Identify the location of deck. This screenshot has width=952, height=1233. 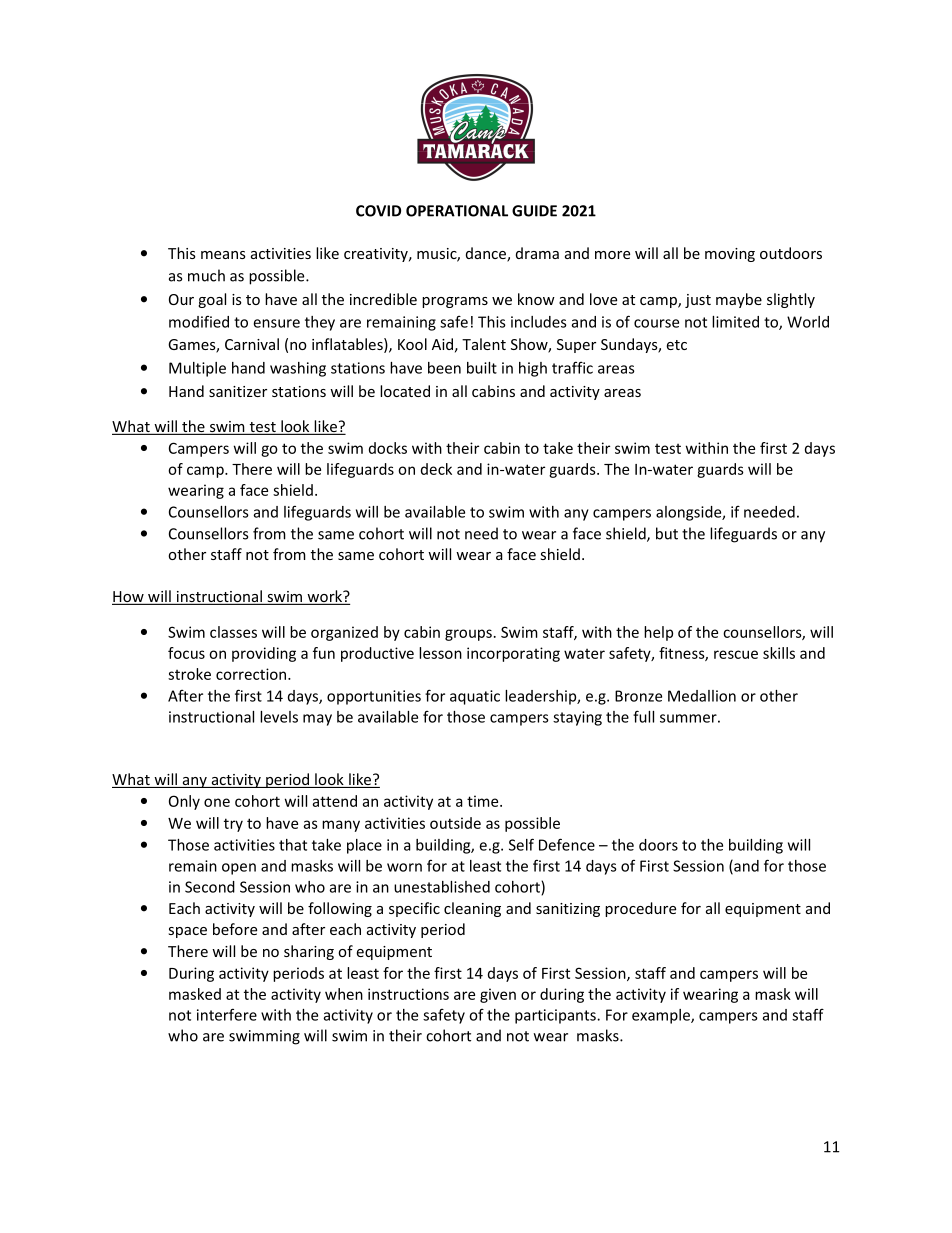
(436, 469).
